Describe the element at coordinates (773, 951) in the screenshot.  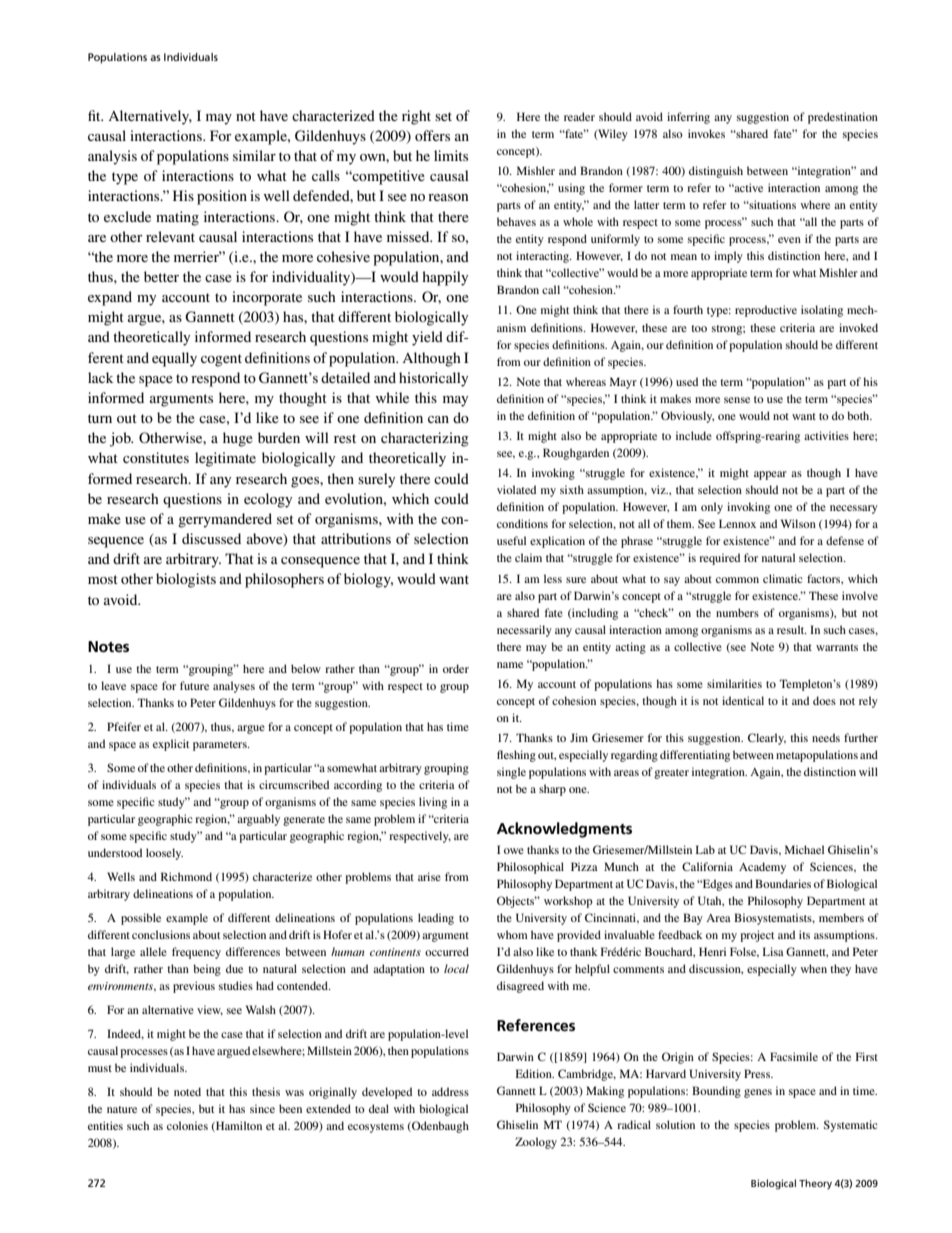
I see `Lisa` at that location.
